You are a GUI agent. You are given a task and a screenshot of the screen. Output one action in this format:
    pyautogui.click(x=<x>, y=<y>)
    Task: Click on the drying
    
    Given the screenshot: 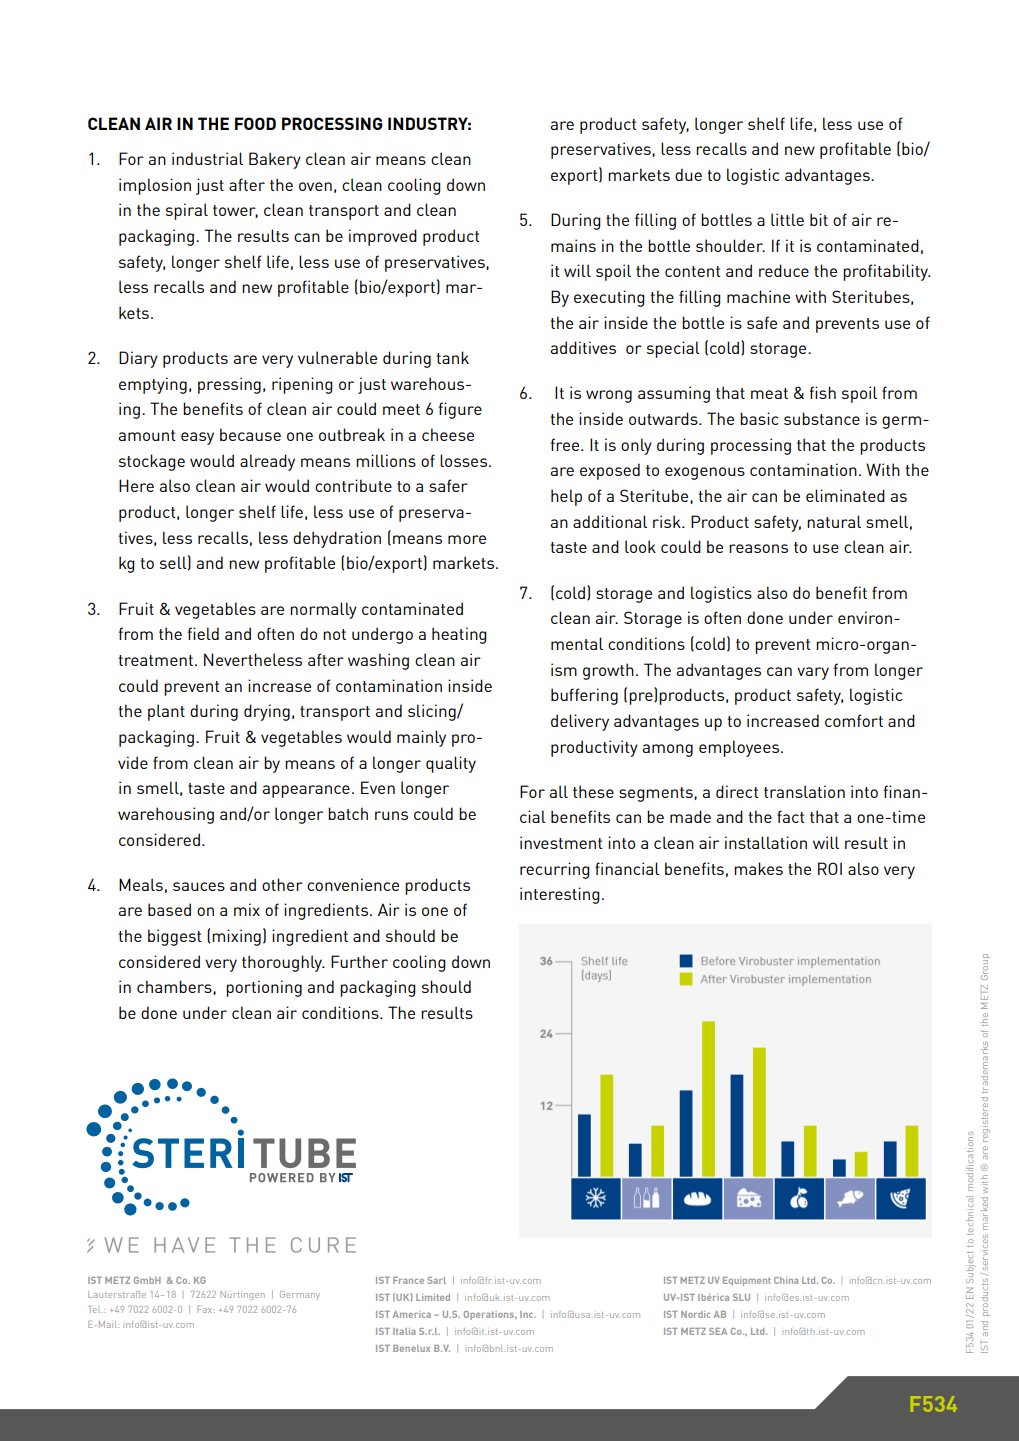 What is the action you would take?
    pyautogui.click(x=267, y=712)
